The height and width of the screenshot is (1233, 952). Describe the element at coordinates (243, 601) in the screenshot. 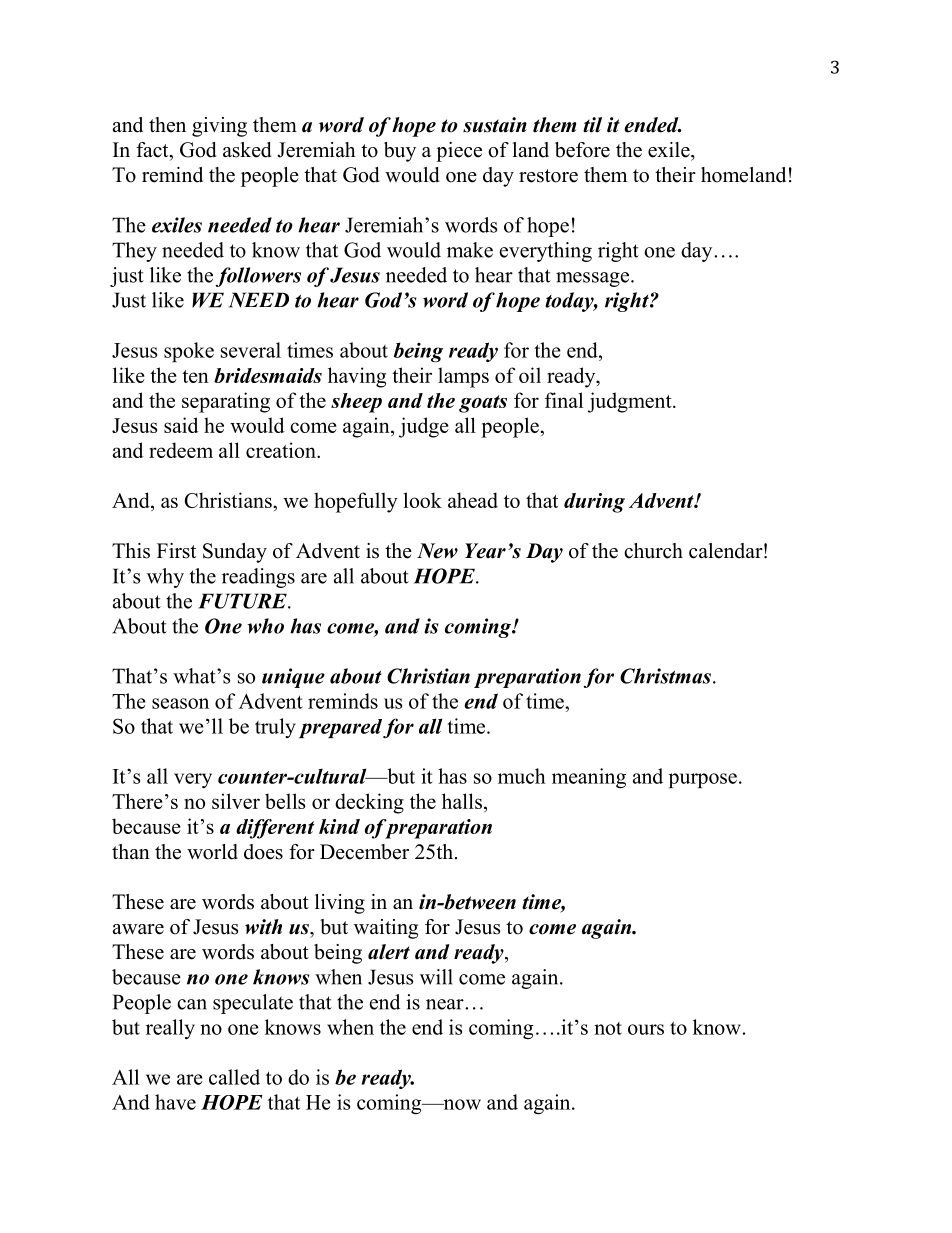

I see `FUTURE` at that location.
